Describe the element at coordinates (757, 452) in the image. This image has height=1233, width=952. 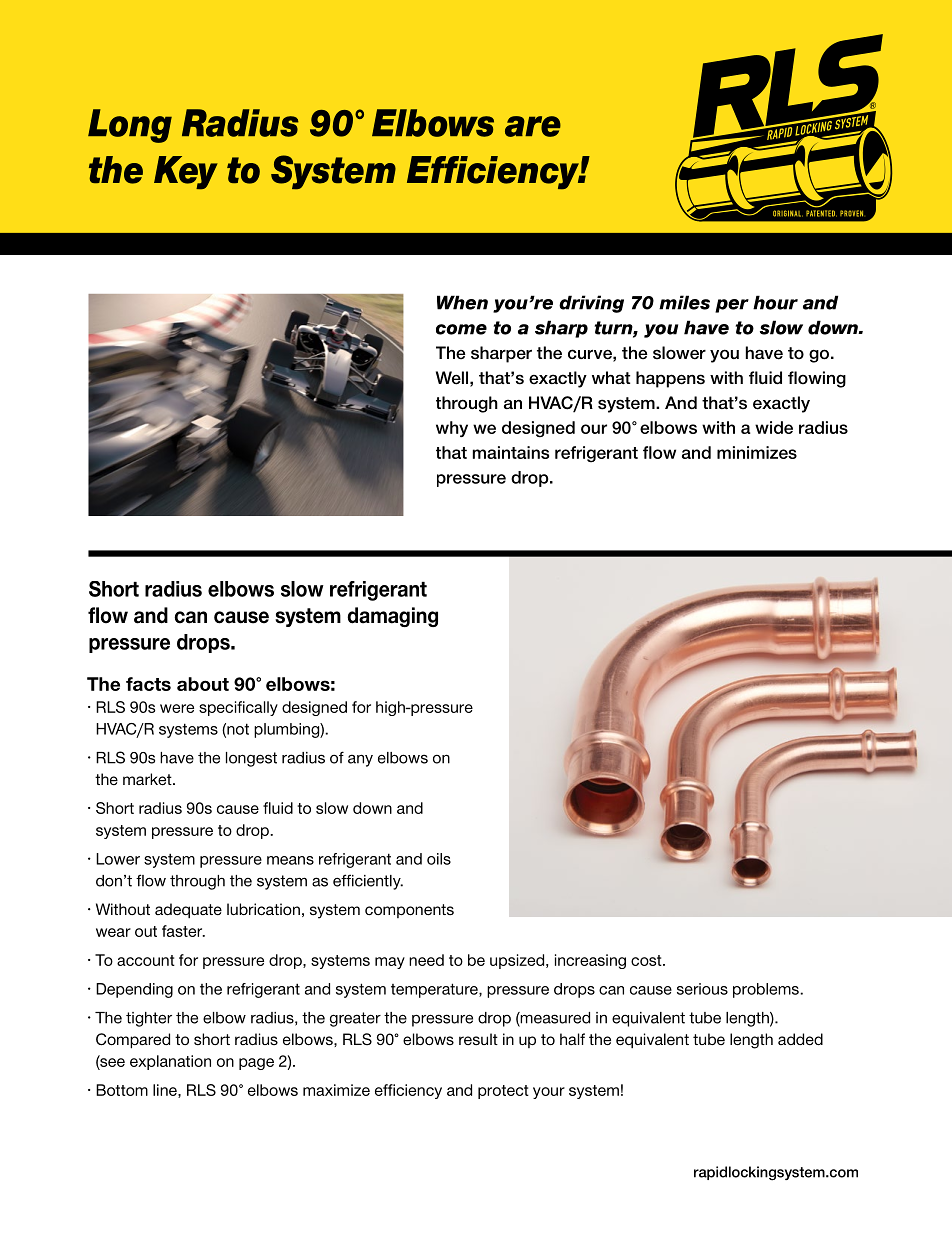
I see `minimizes` at that location.
